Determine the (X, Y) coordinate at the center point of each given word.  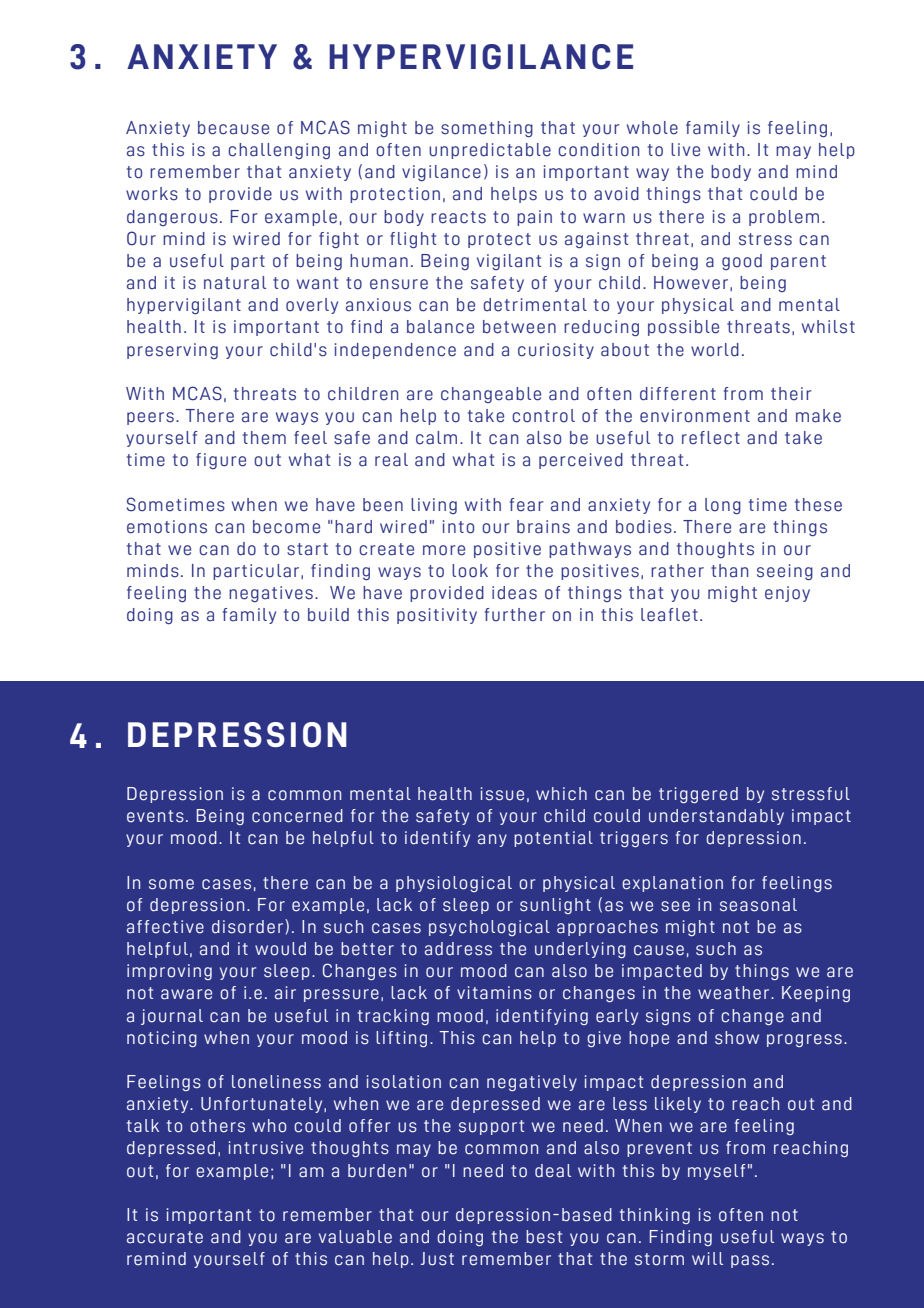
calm (436, 438)
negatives (271, 594)
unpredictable (490, 151)
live (685, 150)
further (515, 615)
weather (735, 993)
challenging (279, 151)
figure (221, 461)
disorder (247, 927)
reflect (711, 438)
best (544, 1237)
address (458, 949)
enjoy (787, 594)
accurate (165, 1237)
